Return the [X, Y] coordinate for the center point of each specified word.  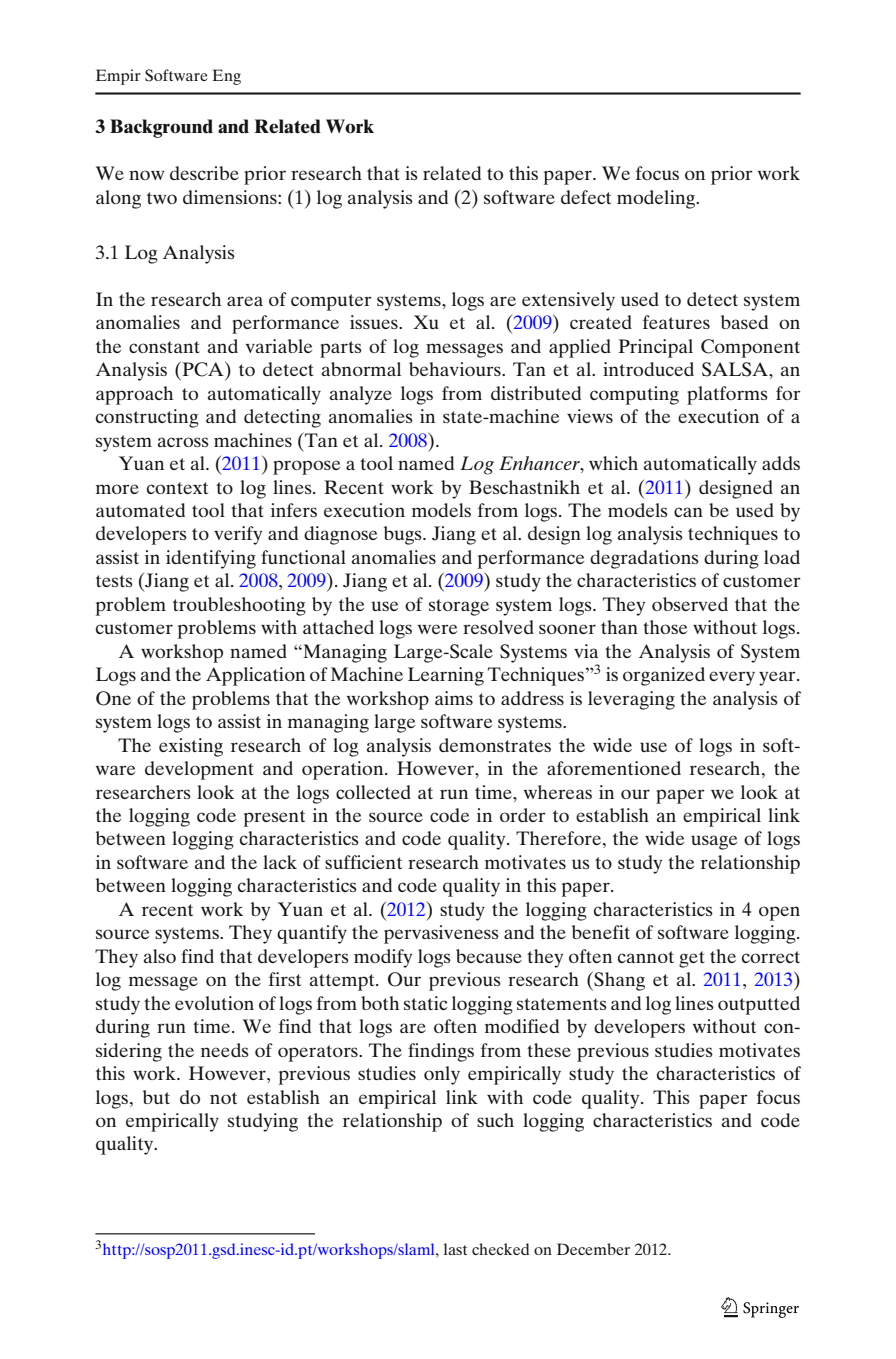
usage [714, 842]
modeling [657, 199]
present [274, 818]
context [177, 488]
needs [225, 1050]
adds [781, 463]
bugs [404, 535]
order [523, 815]
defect [586, 197]
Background [161, 128]
